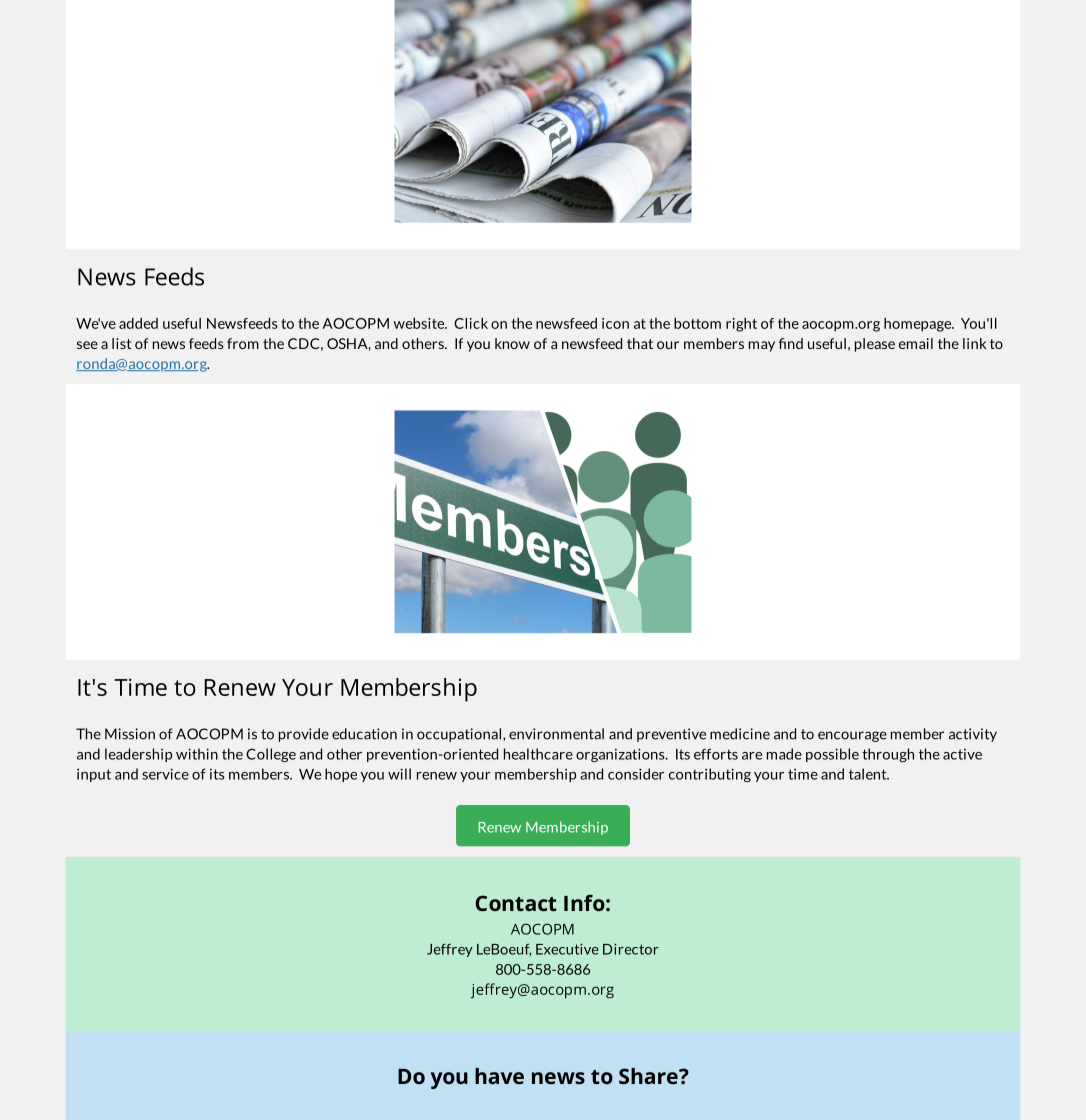 The width and height of the screenshot is (1086, 1120). I want to click on consider, so click(636, 774).
